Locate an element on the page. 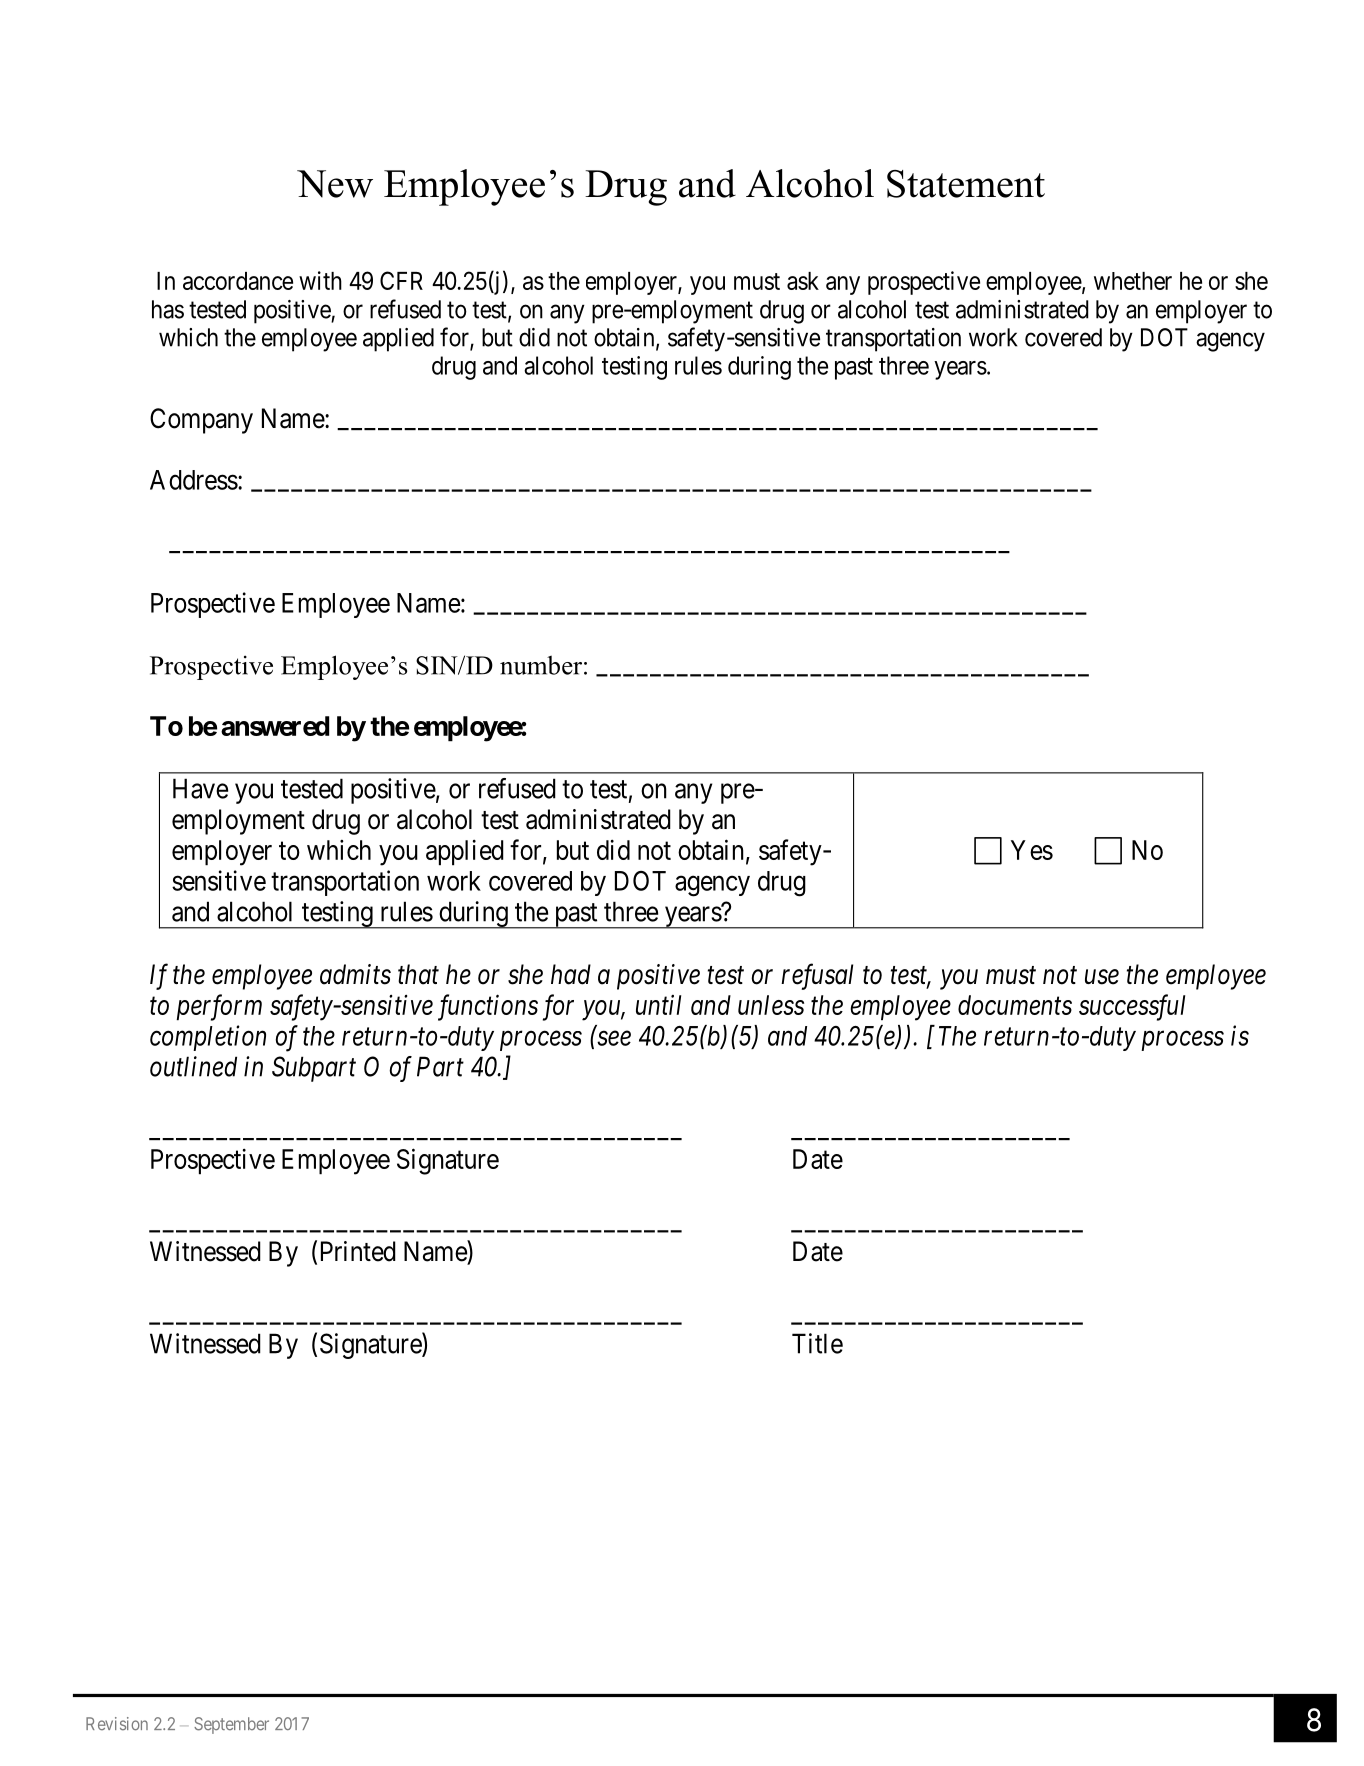  unless is located at coordinates (771, 1005).
